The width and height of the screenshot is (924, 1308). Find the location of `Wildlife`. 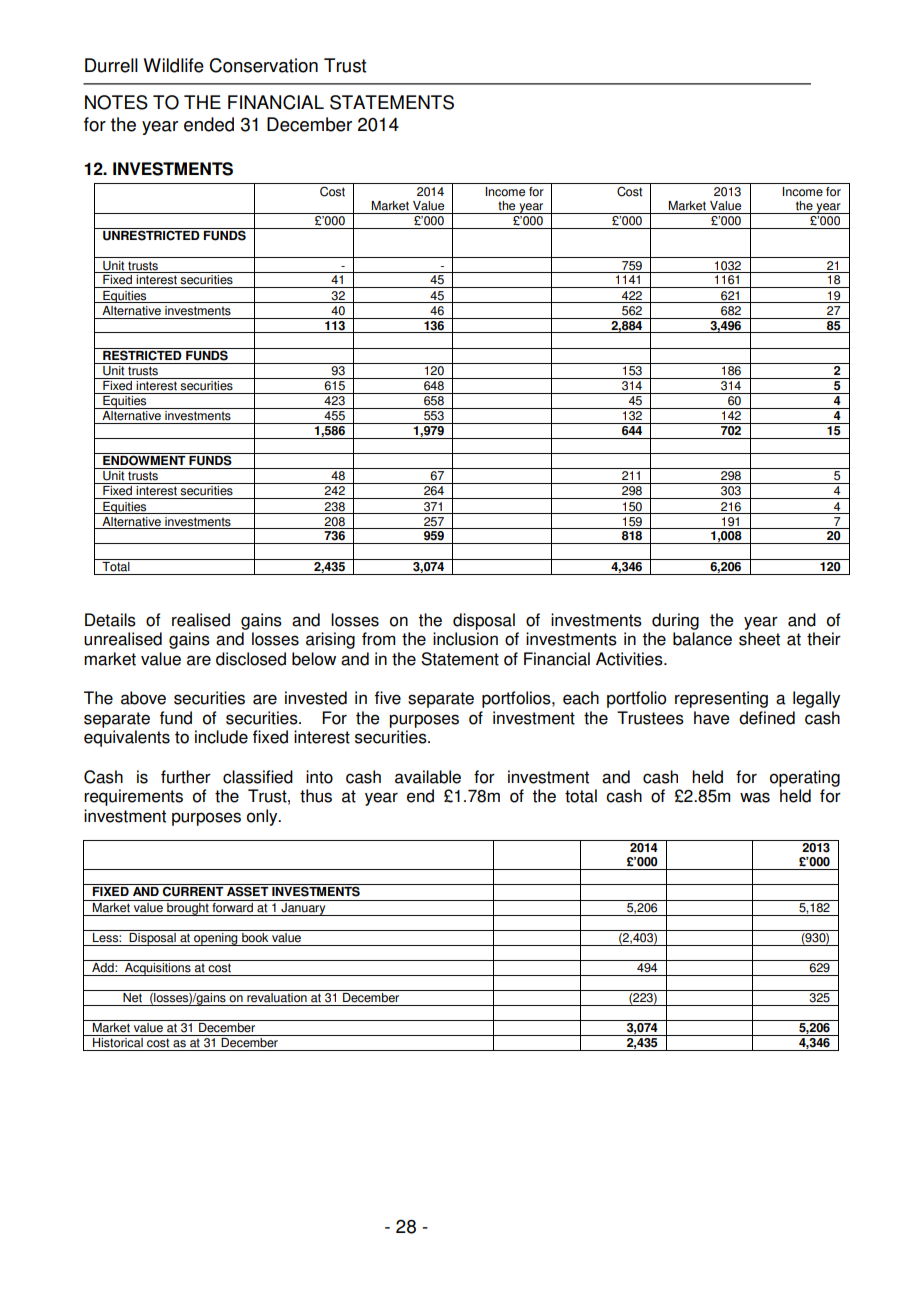

Wildlife is located at coordinates (174, 65).
